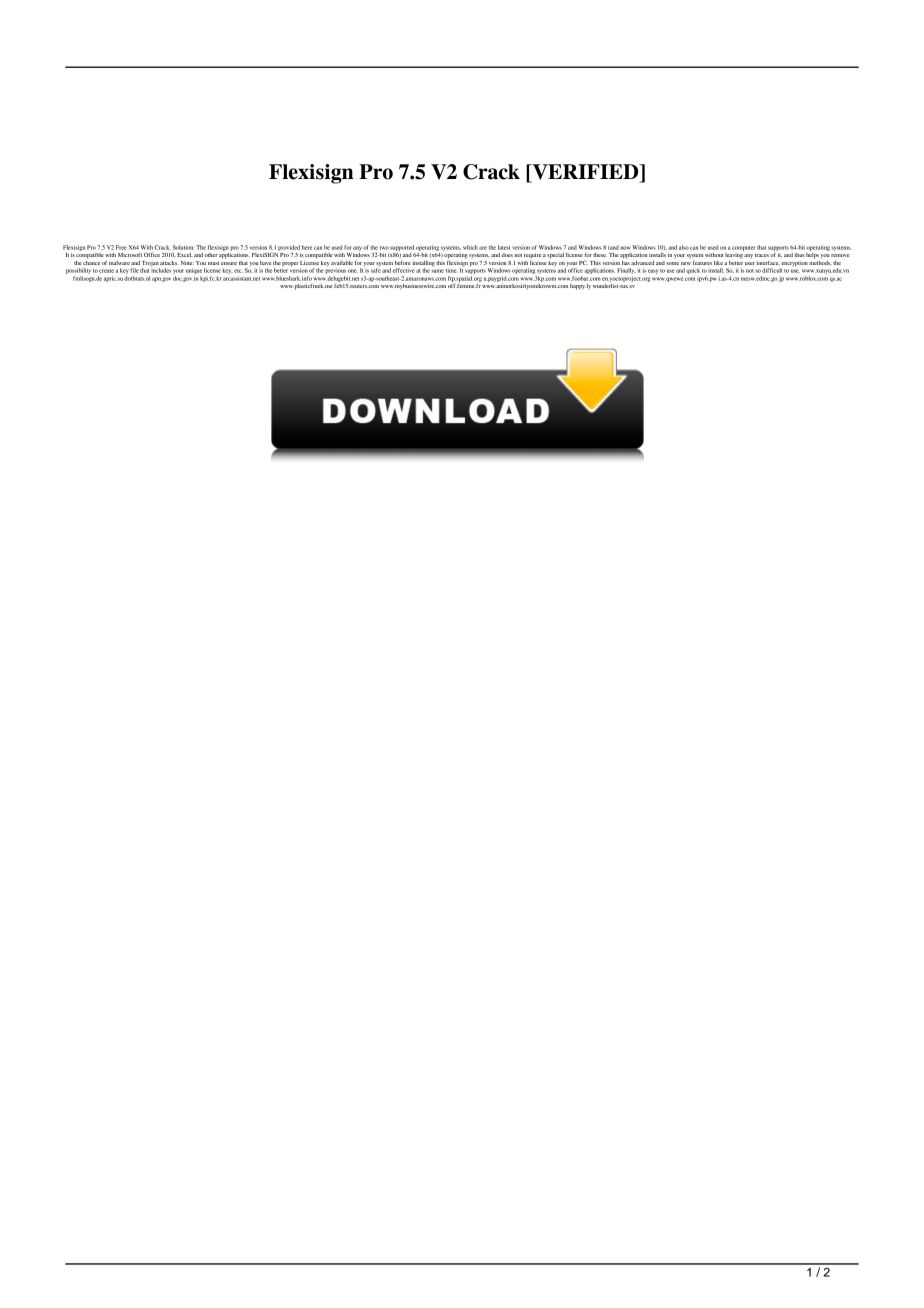  Describe the element at coordinates (504, 247) in the page. I see `latest` at that location.
